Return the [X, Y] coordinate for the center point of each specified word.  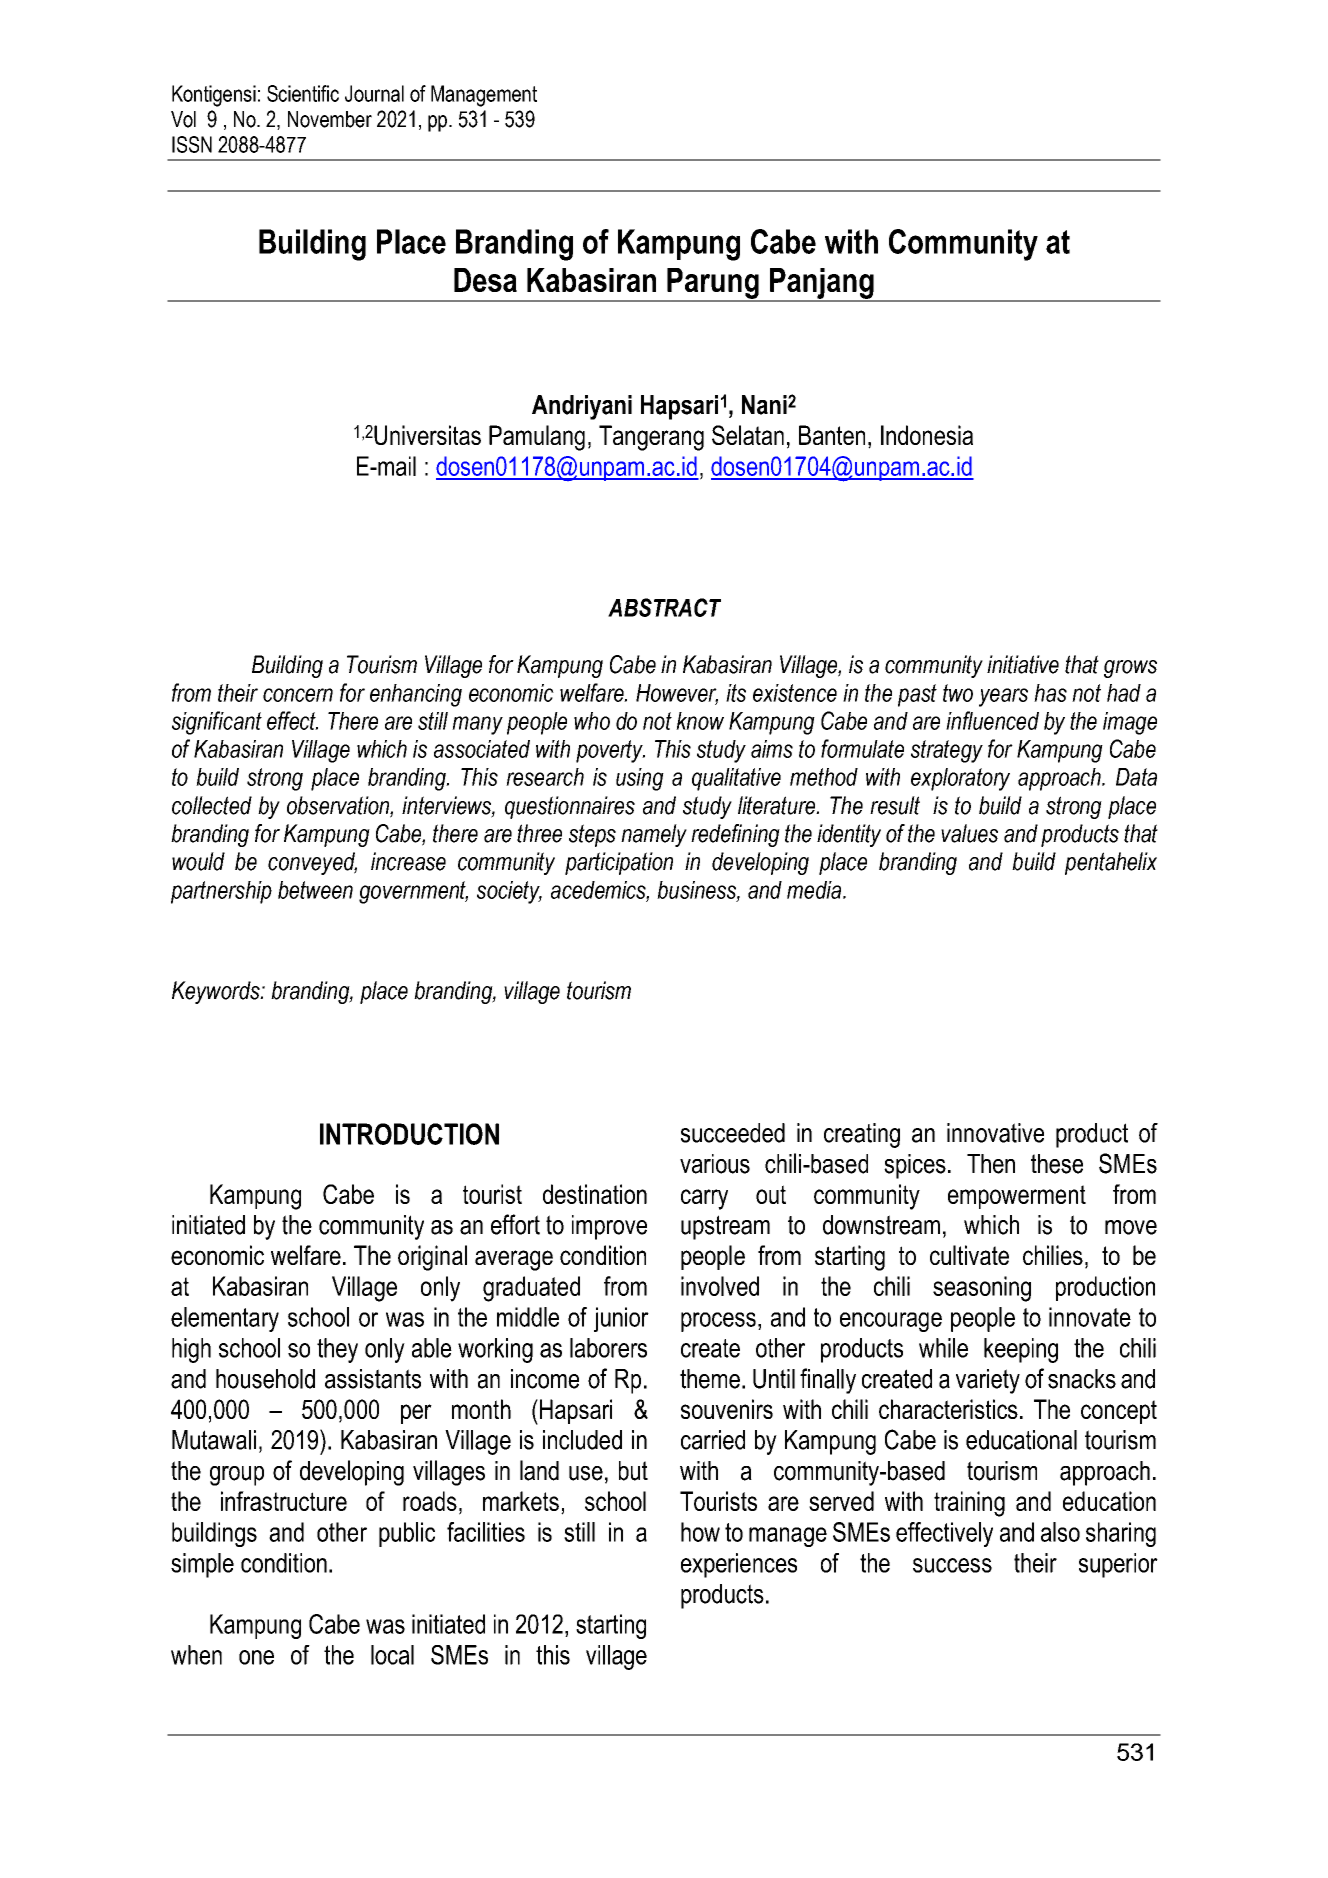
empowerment [1017, 1197]
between [315, 890]
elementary [225, 1319]
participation [619, 863]
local [392, 1655]
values [969, 833]
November [330, 119]
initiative [1023, 664]
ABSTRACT [664, 607]
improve [609, 1227]
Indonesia [927, 435]
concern [298, 695]
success [952, 1565]
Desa [485, 280]
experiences [739, 1565]
